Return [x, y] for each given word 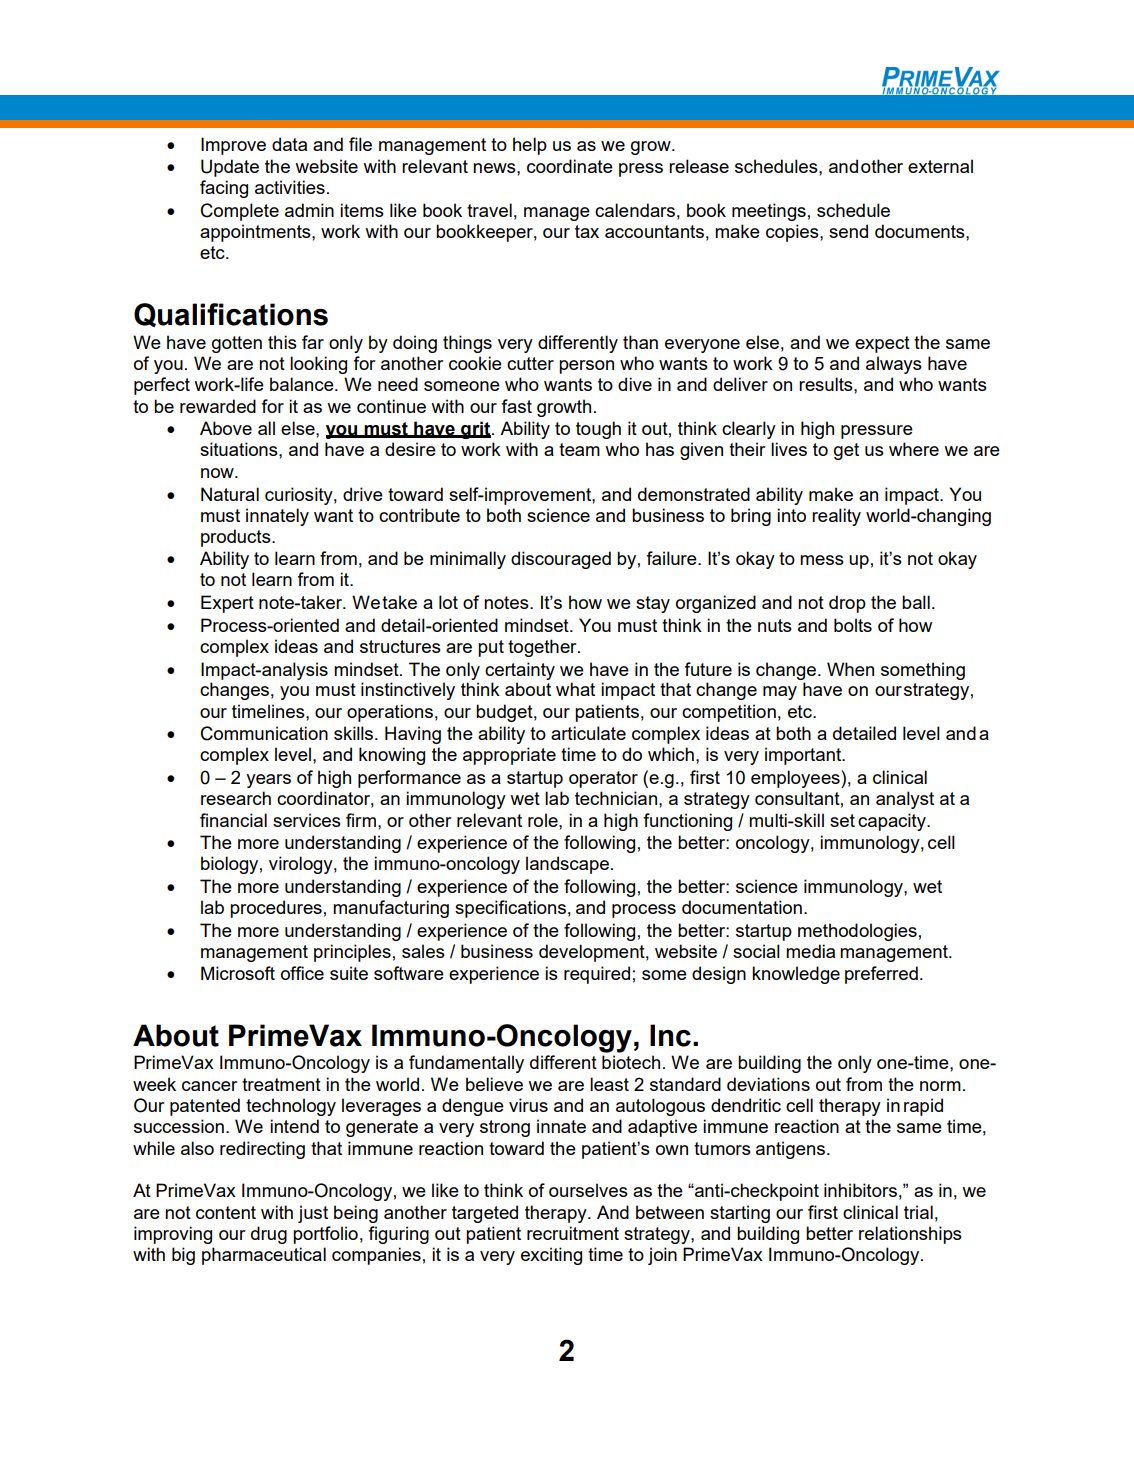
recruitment [573, 1233]
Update [230, 168]
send [848, 231]
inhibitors [860, 1190]
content [226, 1212]
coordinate [570, 166]
